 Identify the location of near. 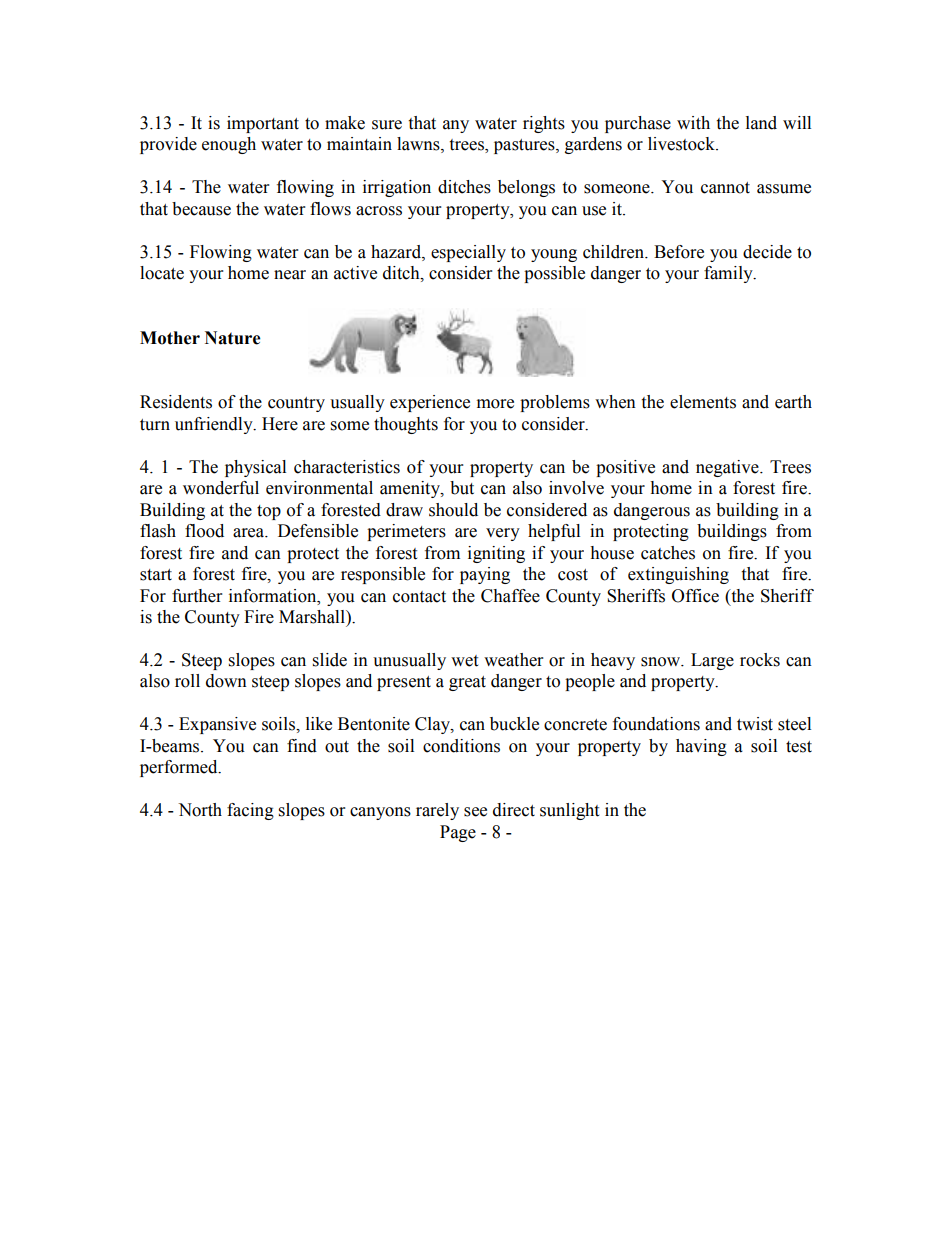
(290, 275).
